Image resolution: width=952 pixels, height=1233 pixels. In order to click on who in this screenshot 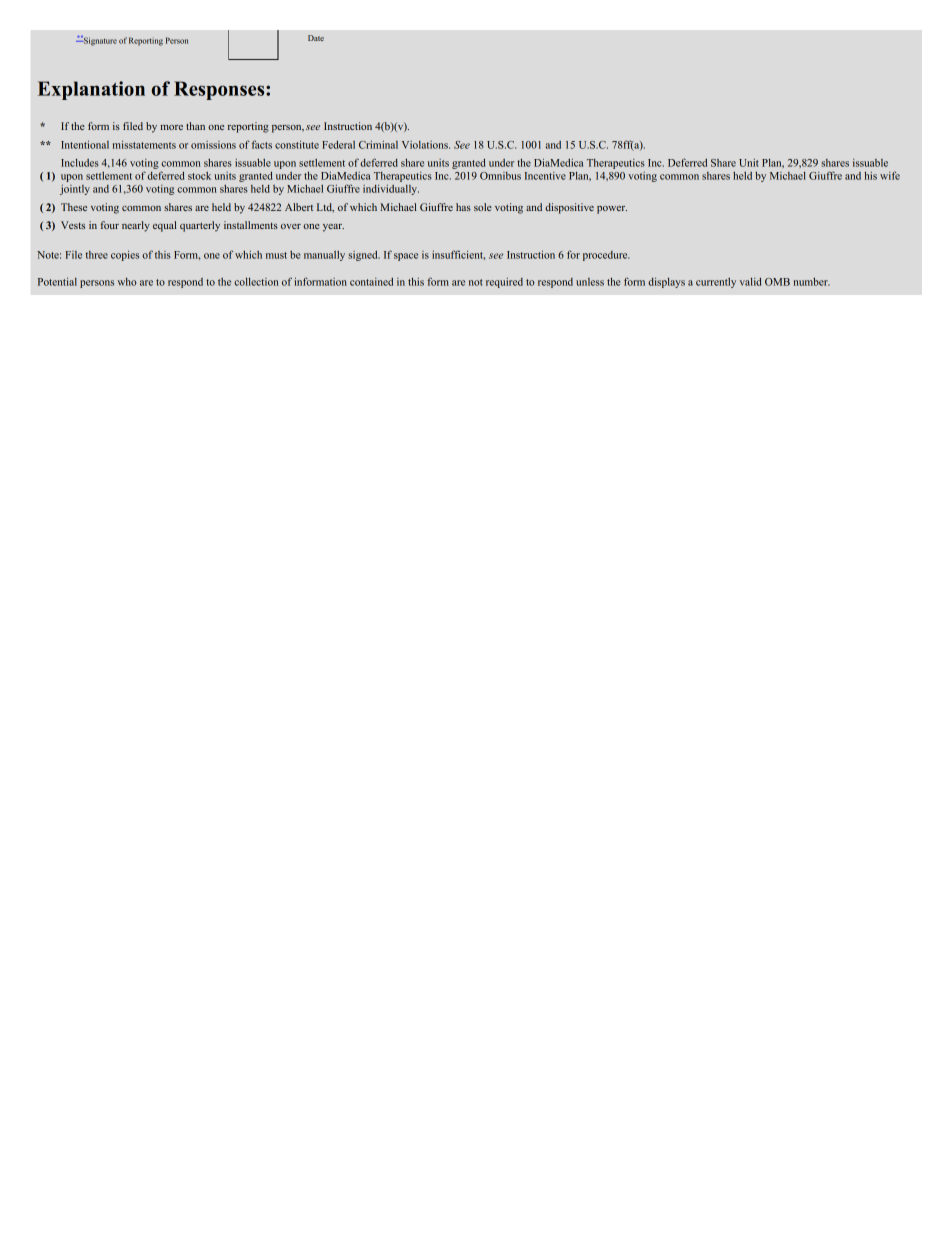, I will do `click(127, 282)`.
